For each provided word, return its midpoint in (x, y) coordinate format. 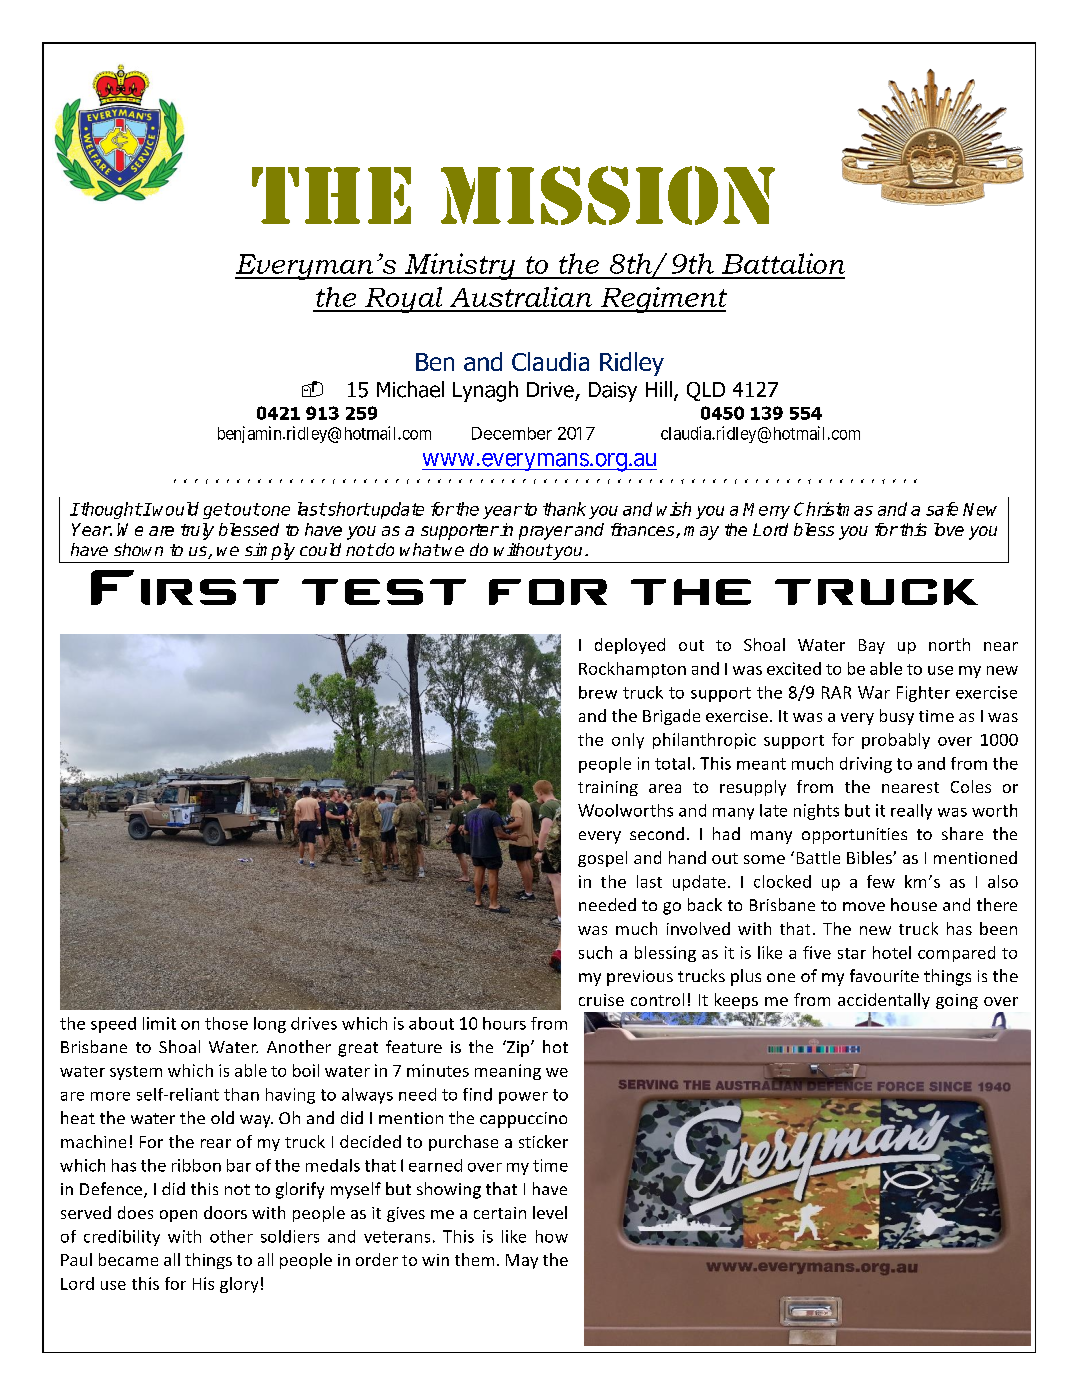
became (128, 1259)
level (550, 1212)
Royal (404, 300)
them (474, 1259)
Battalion (783, 263)
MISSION (608, 195)
